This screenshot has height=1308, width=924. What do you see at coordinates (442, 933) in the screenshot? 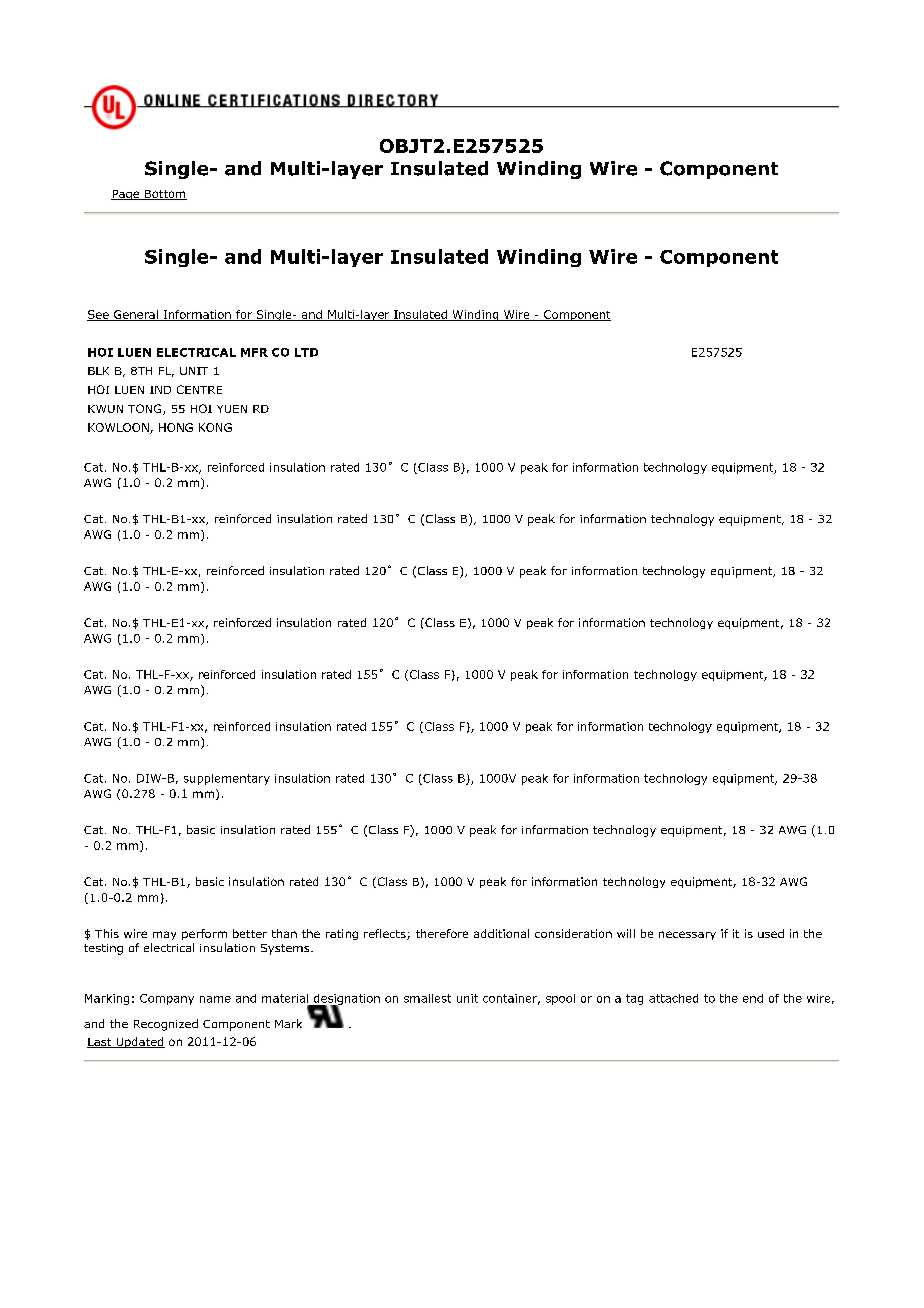
I see `therefore` at bounding box center [442, 933].
